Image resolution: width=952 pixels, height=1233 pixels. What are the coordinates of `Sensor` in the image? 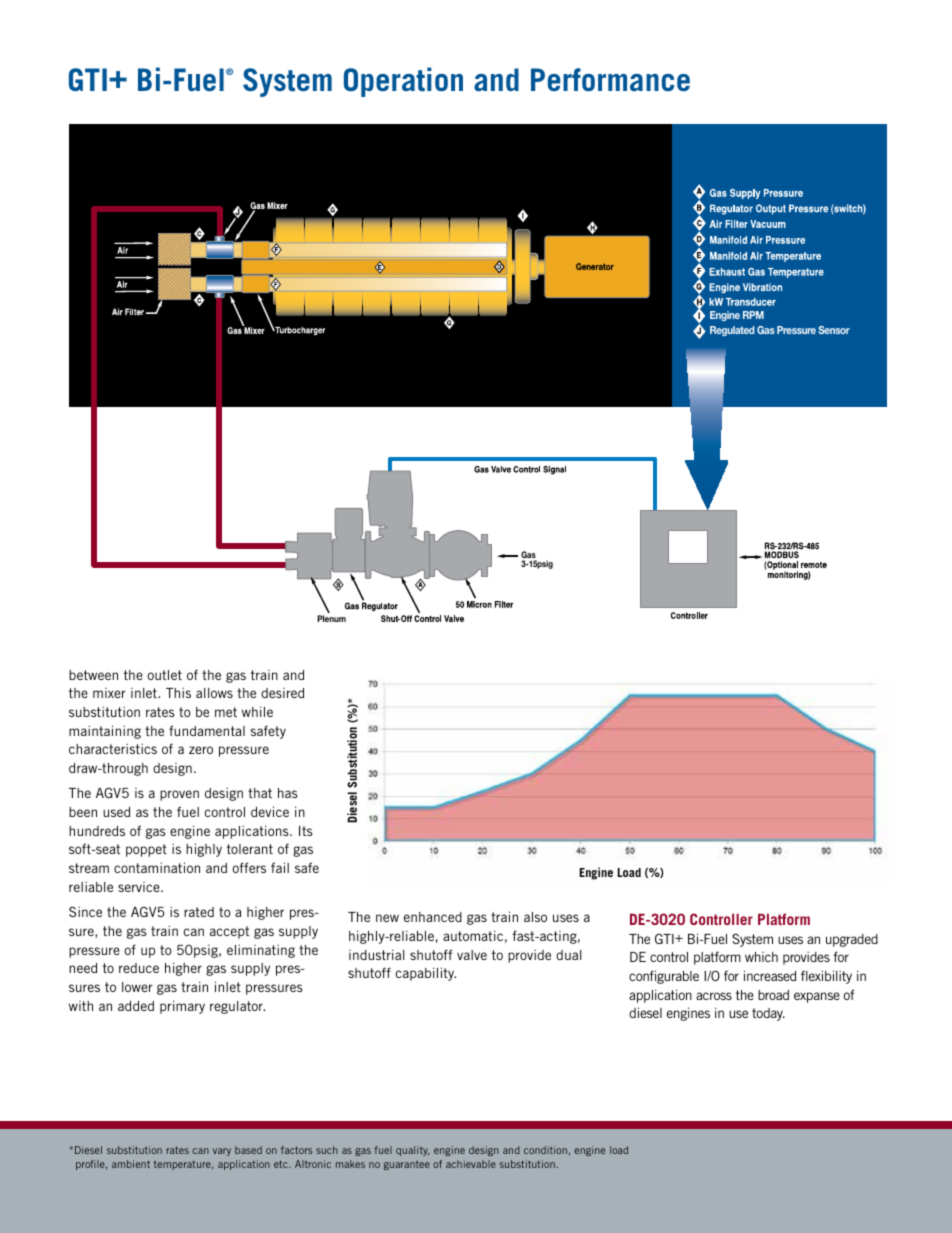 It's located at (834, 330).
